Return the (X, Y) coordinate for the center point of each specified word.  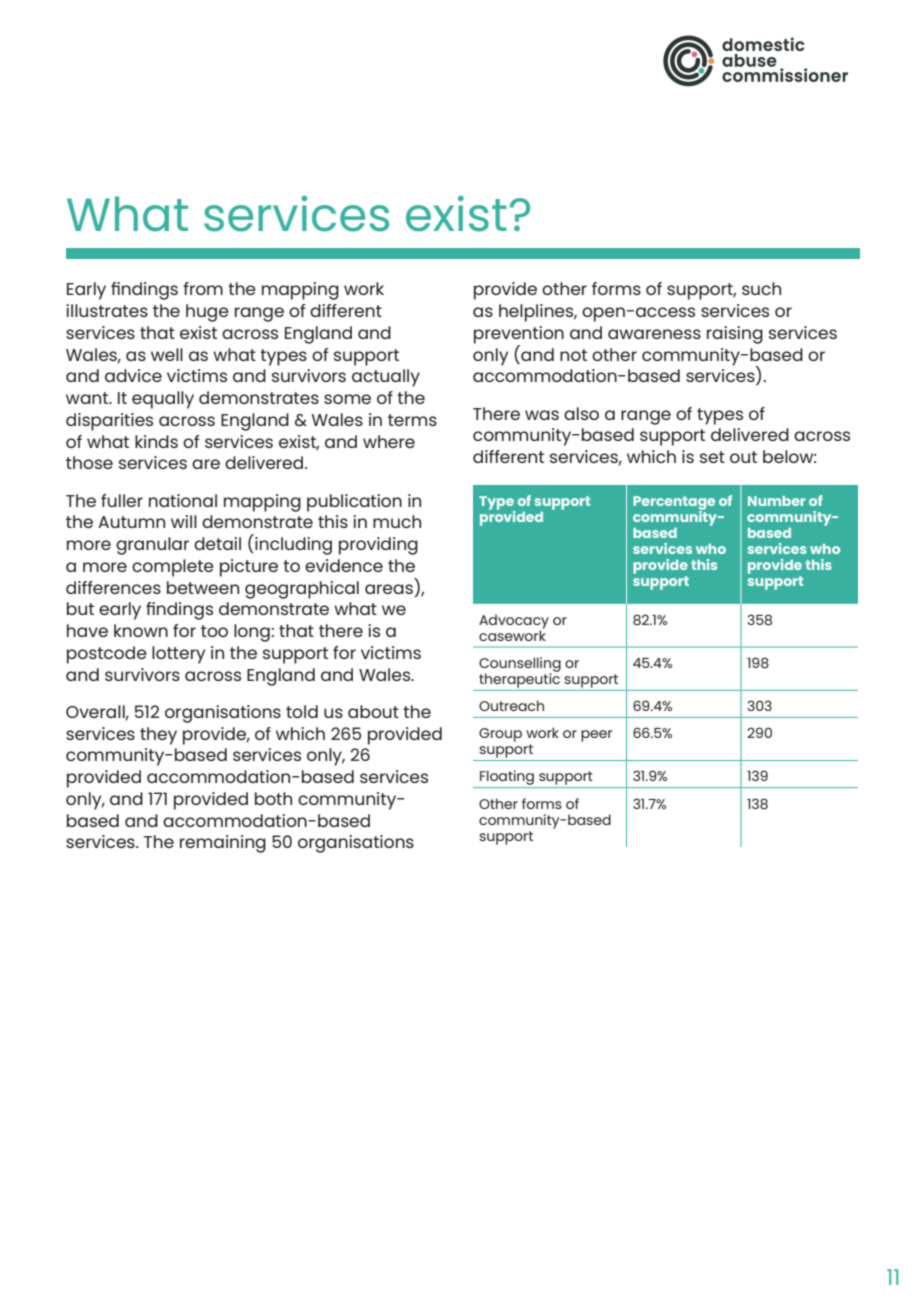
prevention (519, 336)
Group (500, 735)
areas (389, 589)
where (389, 441)
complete (173, 568)
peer (596, 736)
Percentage (674, 504)
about (373, 711)
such (761, 288)
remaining (223, 844)
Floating (507, 779)
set (712, 457)
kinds (156, 441)
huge (207, 313)
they (158, 736)
